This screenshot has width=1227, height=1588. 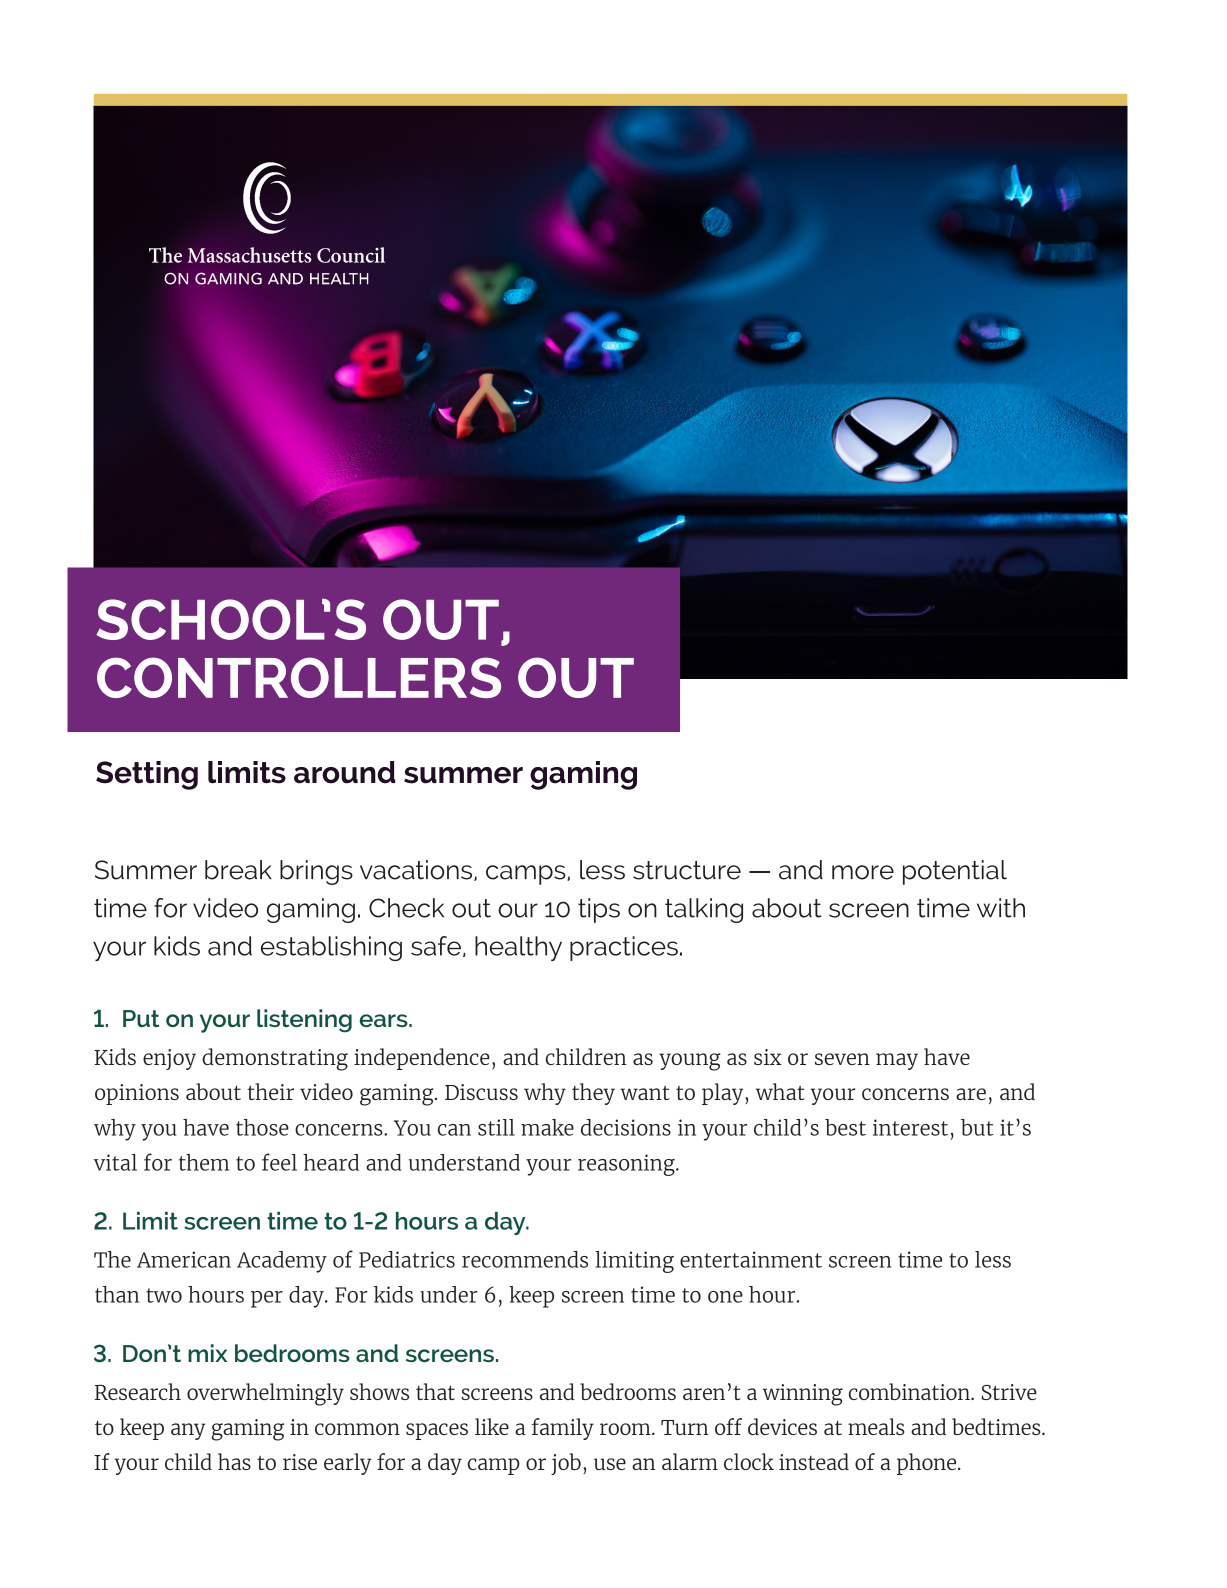 What do you see at coordinates (275, 1059) in the screenshot?
I see `demonstrating` at bounding box center [275, 1059].
